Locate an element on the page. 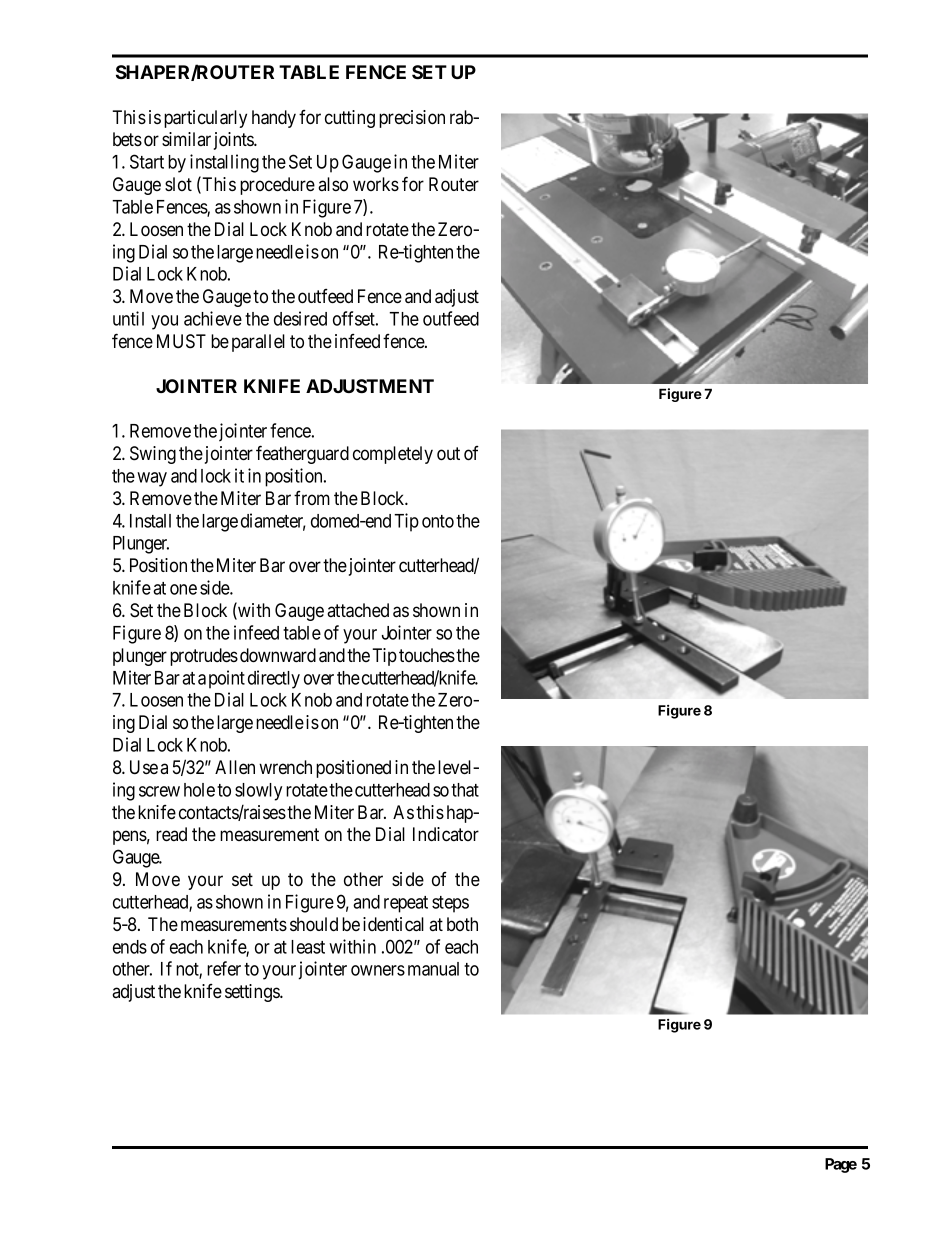  precision is located at coordinates (412, 119).
